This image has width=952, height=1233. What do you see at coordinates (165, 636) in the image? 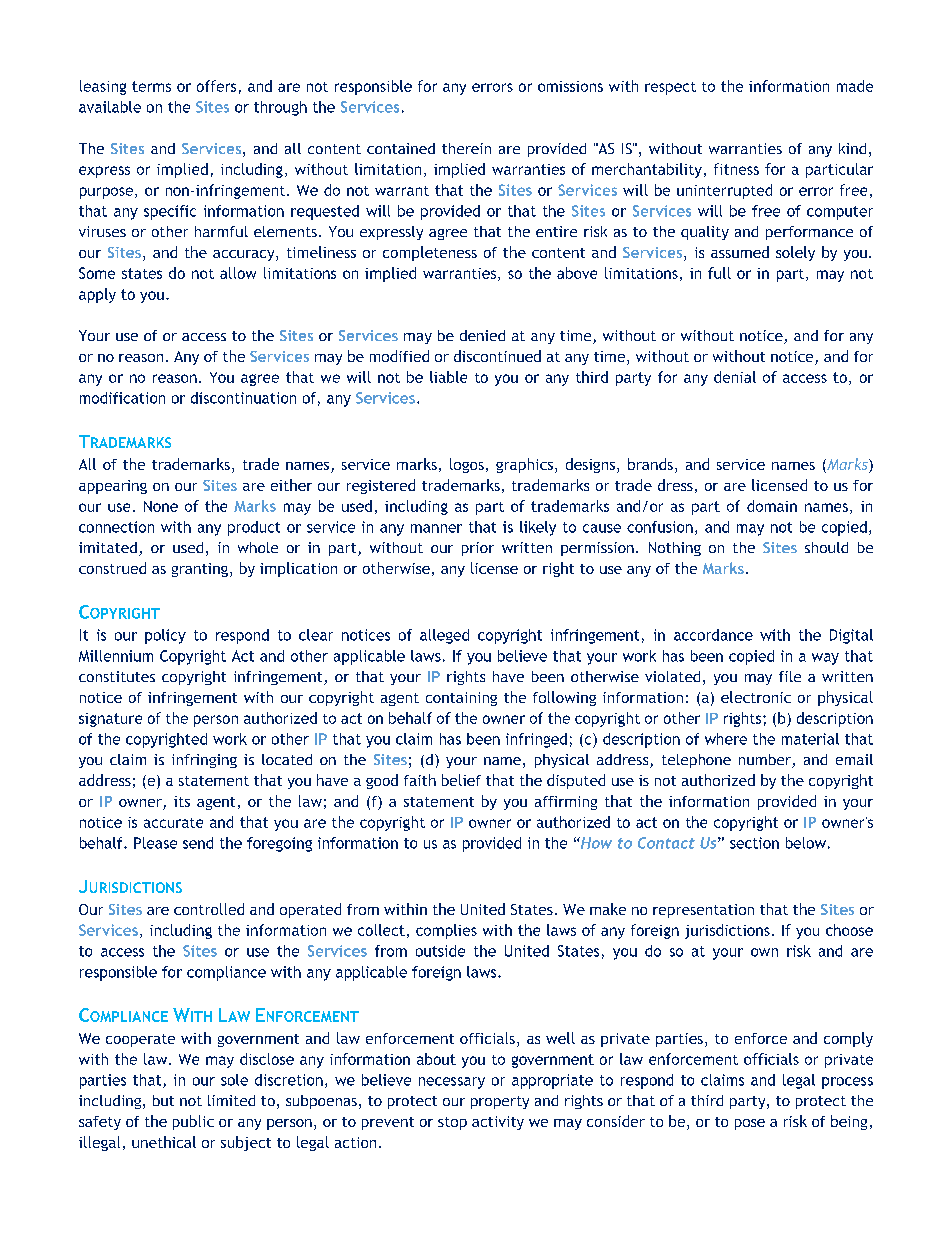
I see `policy` at bounding box center [165, 636].
